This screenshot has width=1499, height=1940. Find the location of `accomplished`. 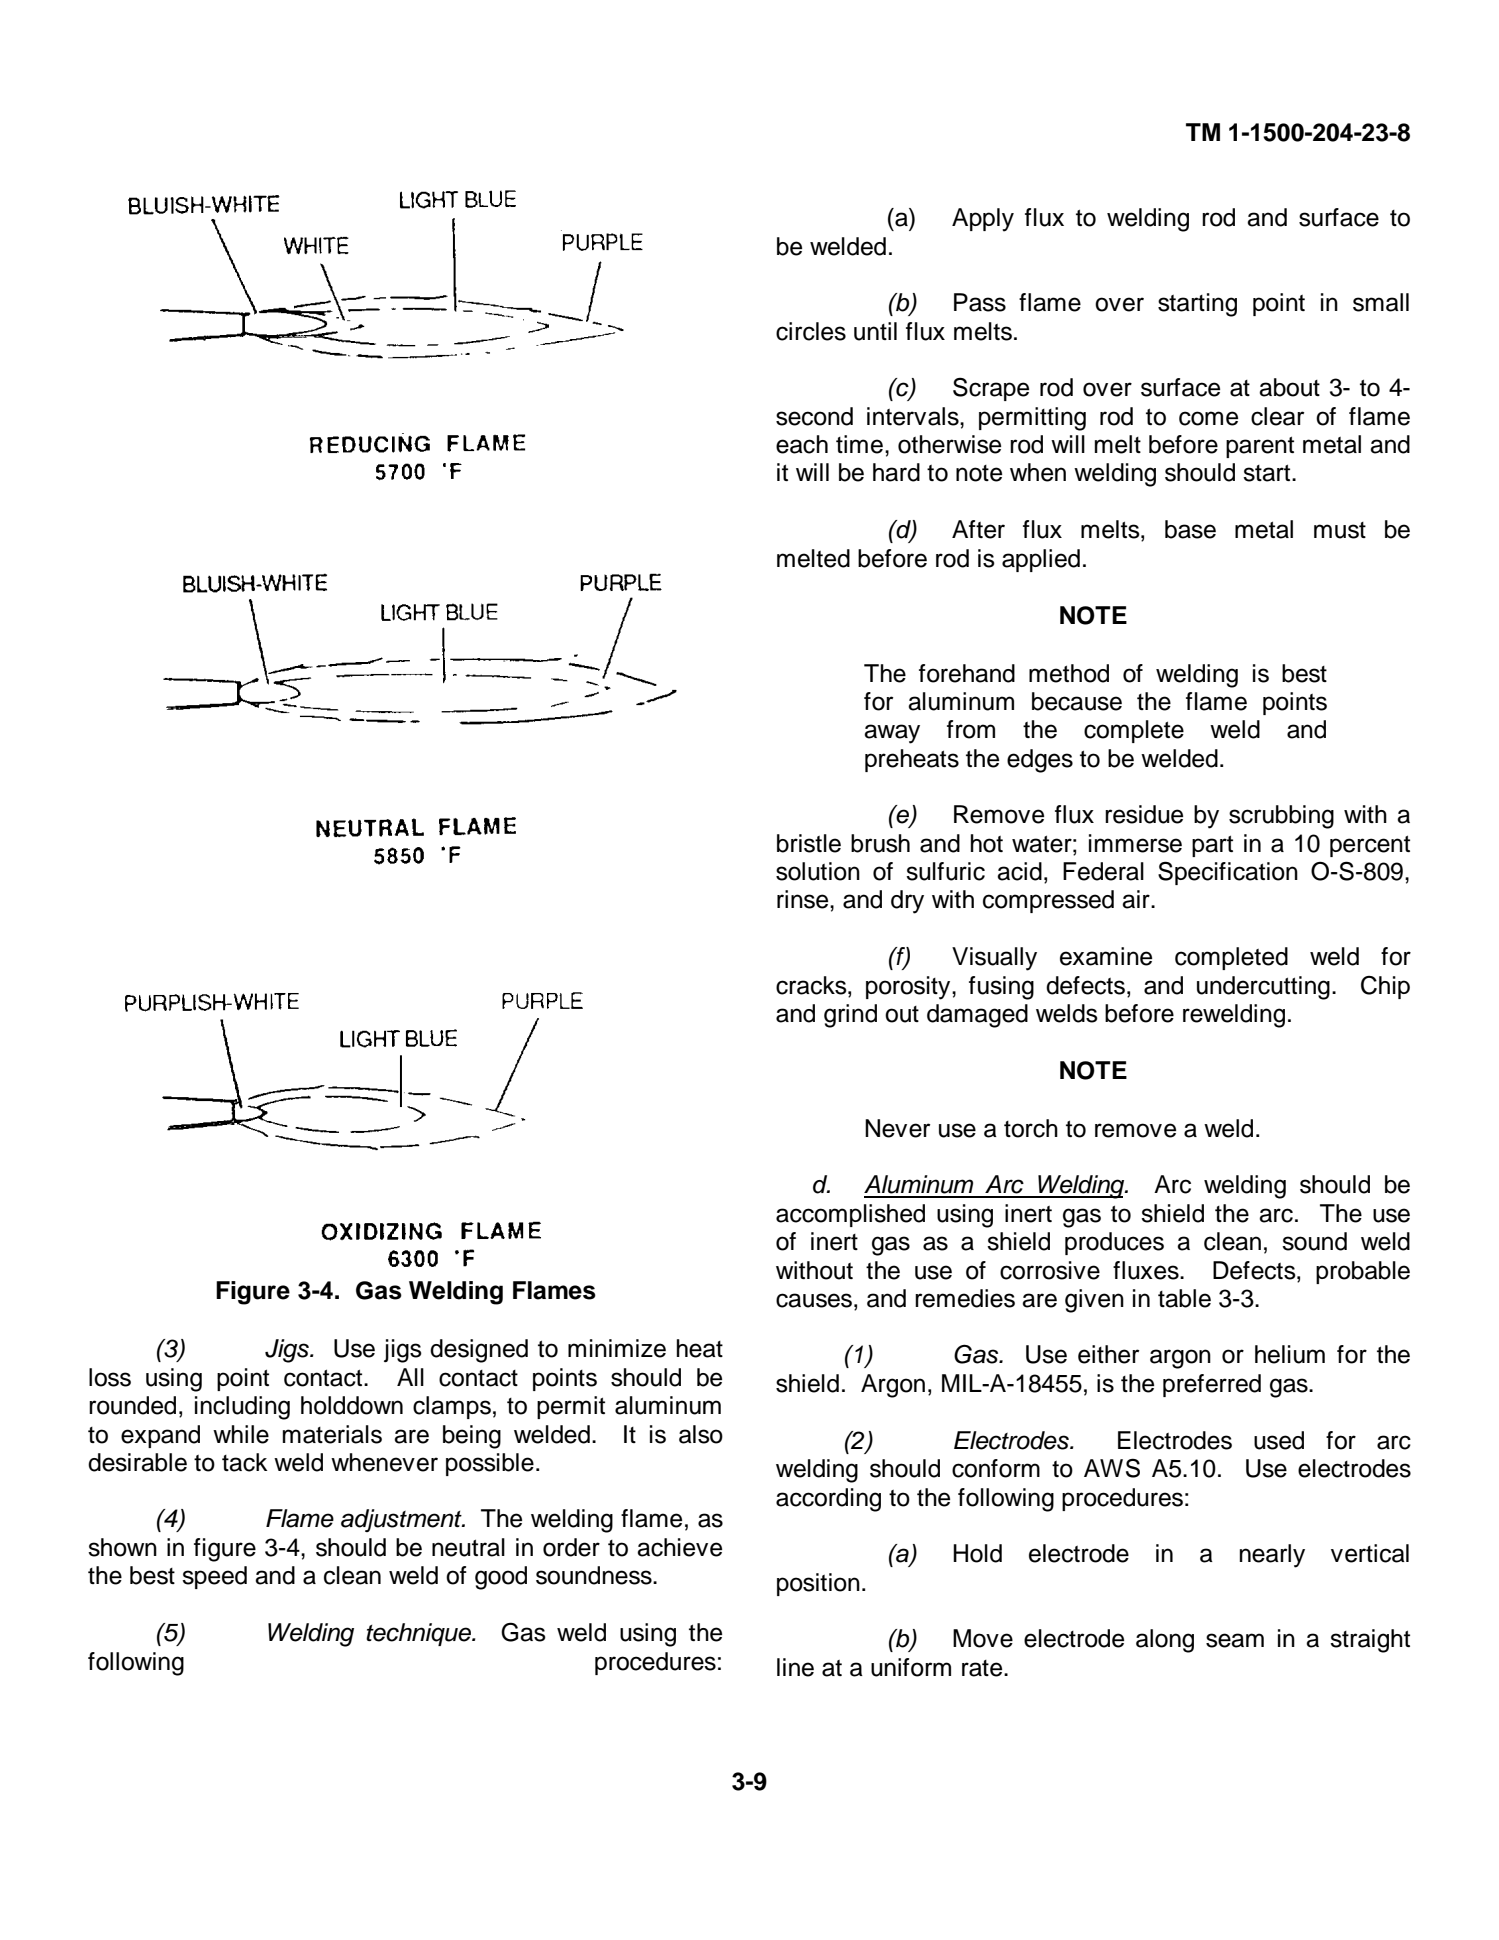

accomplished is located at coordinates (850, 1215).
